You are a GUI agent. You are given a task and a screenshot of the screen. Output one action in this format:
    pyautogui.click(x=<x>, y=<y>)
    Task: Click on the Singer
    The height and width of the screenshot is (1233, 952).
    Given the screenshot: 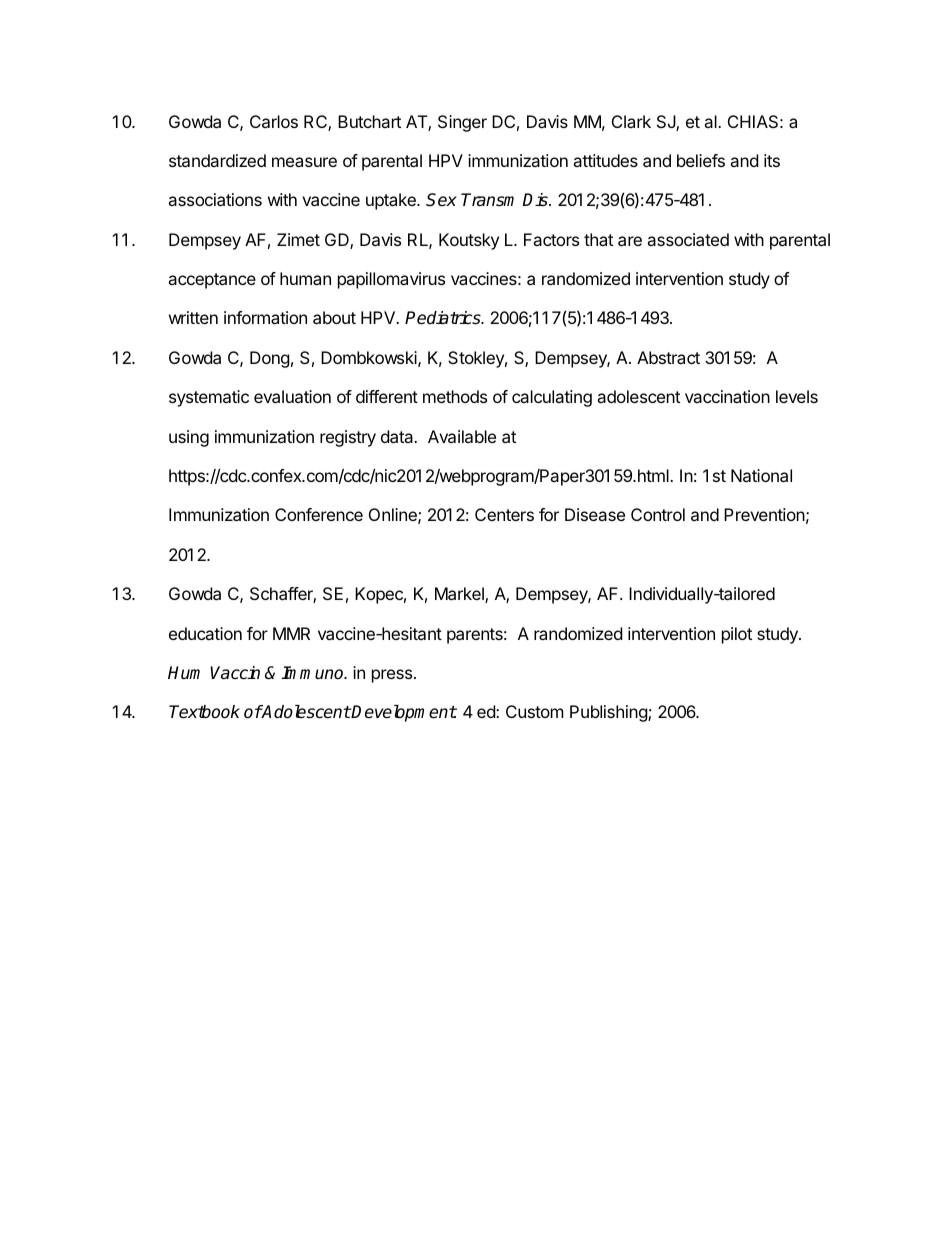 What is the action you would take?
    pyautogui.click(x=462, y=123)
